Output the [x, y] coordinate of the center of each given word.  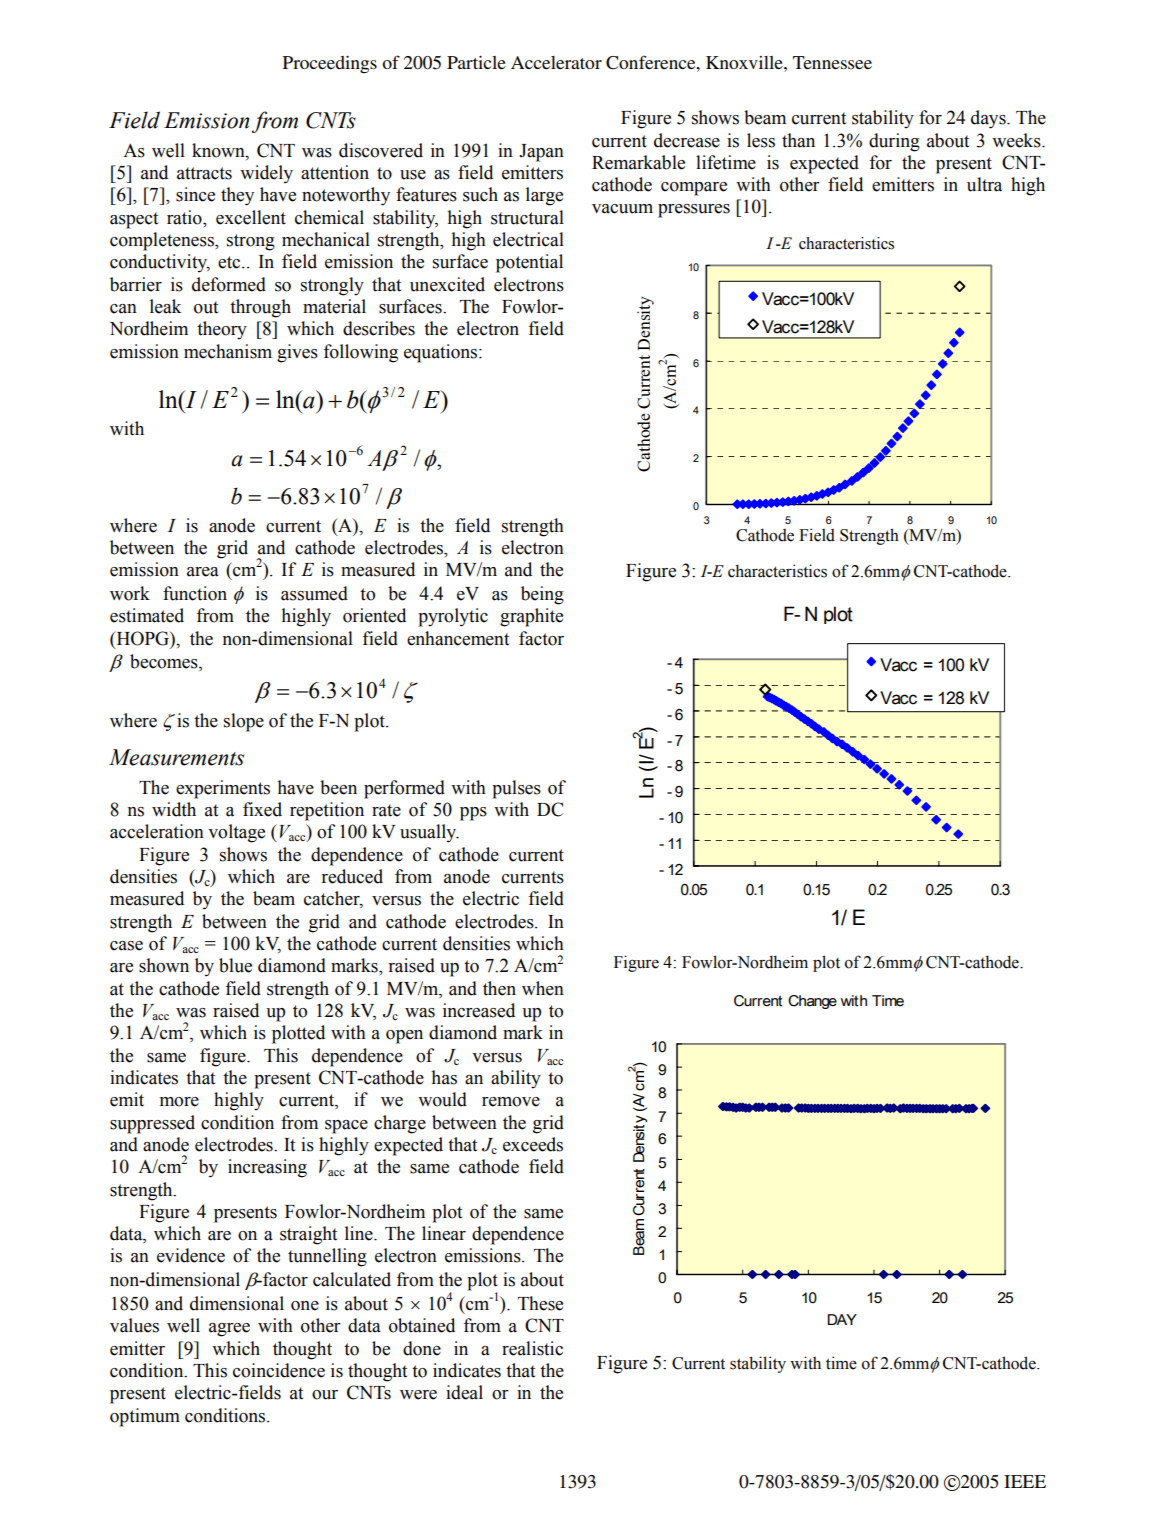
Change [812, 1002]
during [894, 142]
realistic [532, 1348]
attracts [204, 173]
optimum [145, 1417]
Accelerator [556, 62]
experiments [223, 789]
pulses [516, 789]
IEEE [1025, 1481]
